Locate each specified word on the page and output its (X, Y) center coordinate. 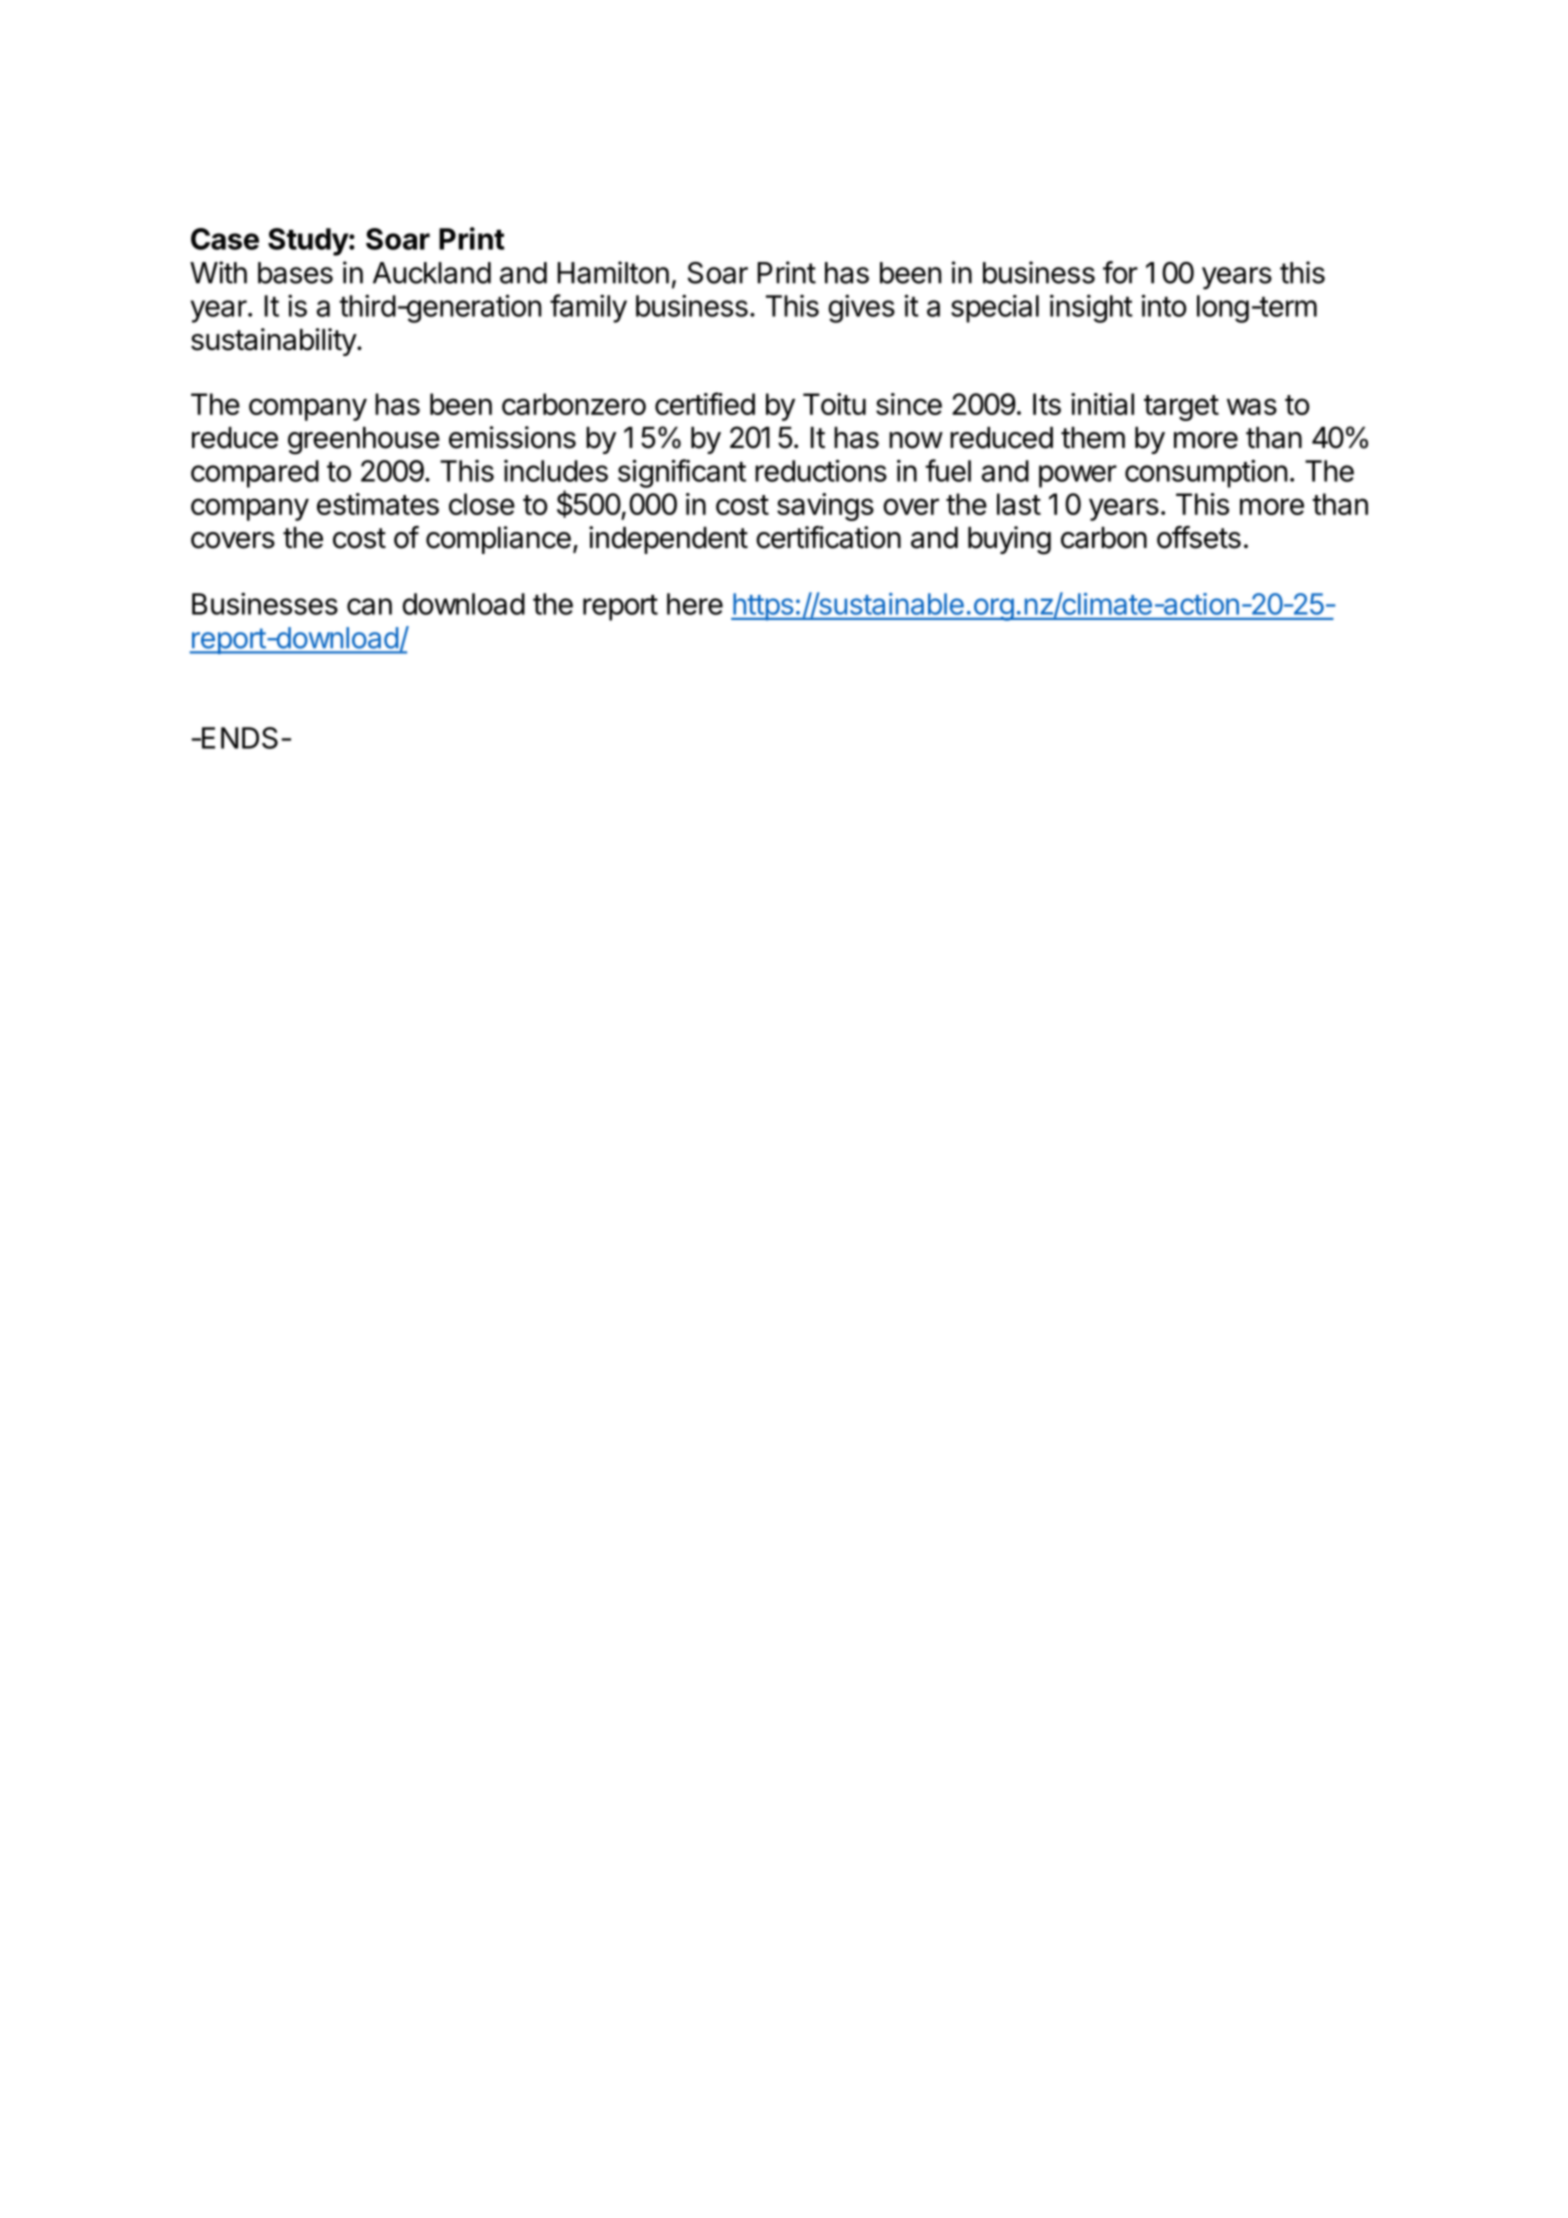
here (695, 604)
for (1120, 272)
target (1181, 408)
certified (705, 403)
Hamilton (613, 272)
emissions (512, 437)
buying (1009, 540)
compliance (498, 540)
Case (225, 239)
